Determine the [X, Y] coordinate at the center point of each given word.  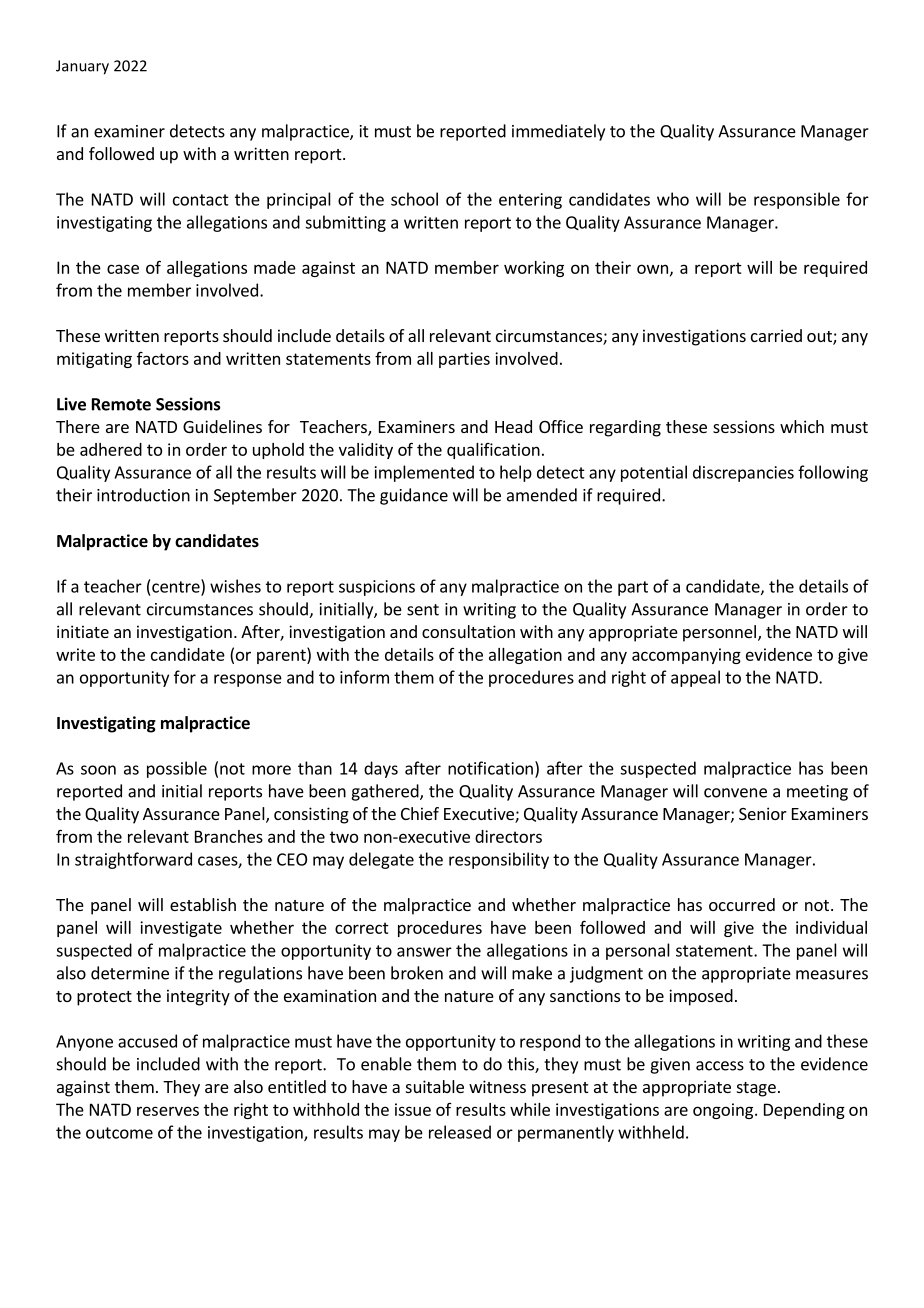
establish [203, 904]
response [248, 680]
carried [776, 335]
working [534, 269]
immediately [558, 132]
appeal [695, 678]
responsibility [499, 860]
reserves [168, 1111]
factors [163, 358]
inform [364, 677]
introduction [143, 495]
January [82, 67]
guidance [414, 496]
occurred [742, 904]
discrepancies [743, 473]
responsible [797, 200]
